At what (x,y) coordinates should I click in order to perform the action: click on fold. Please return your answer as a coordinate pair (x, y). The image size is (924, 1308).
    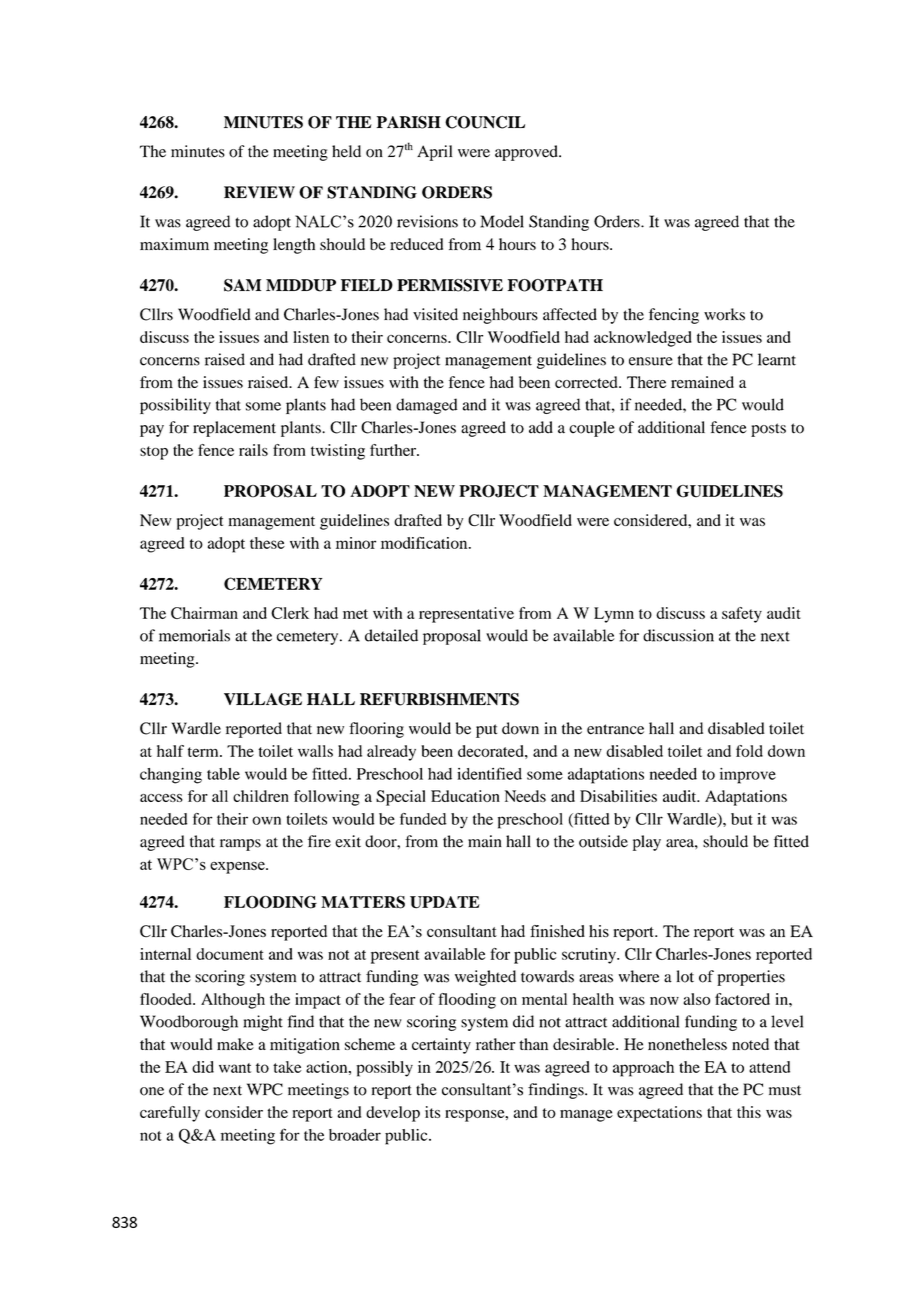
    Looking at the image, I should click on (749, 751).
